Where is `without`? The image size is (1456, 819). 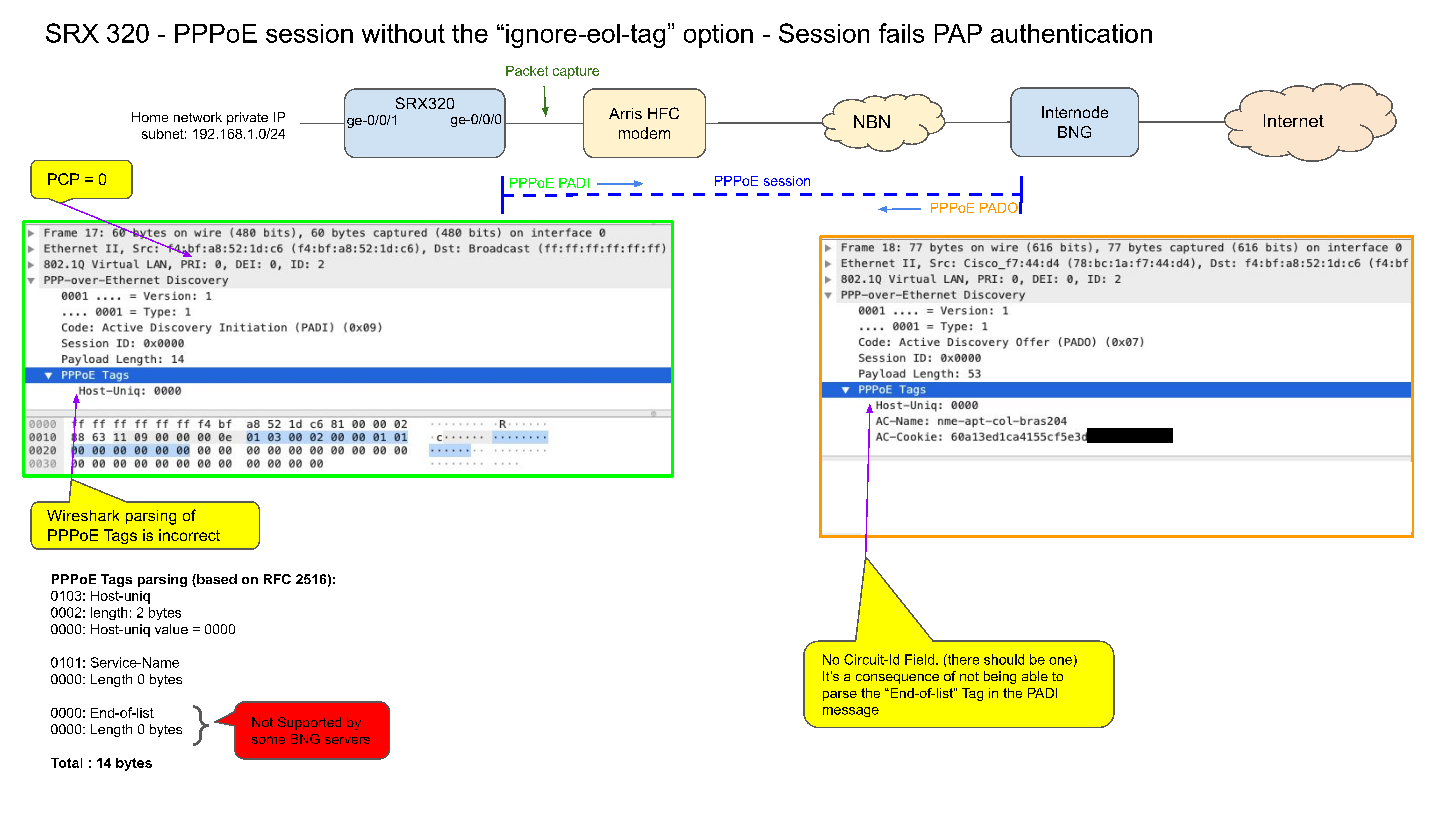
without is located at coordinates (403, 33).
